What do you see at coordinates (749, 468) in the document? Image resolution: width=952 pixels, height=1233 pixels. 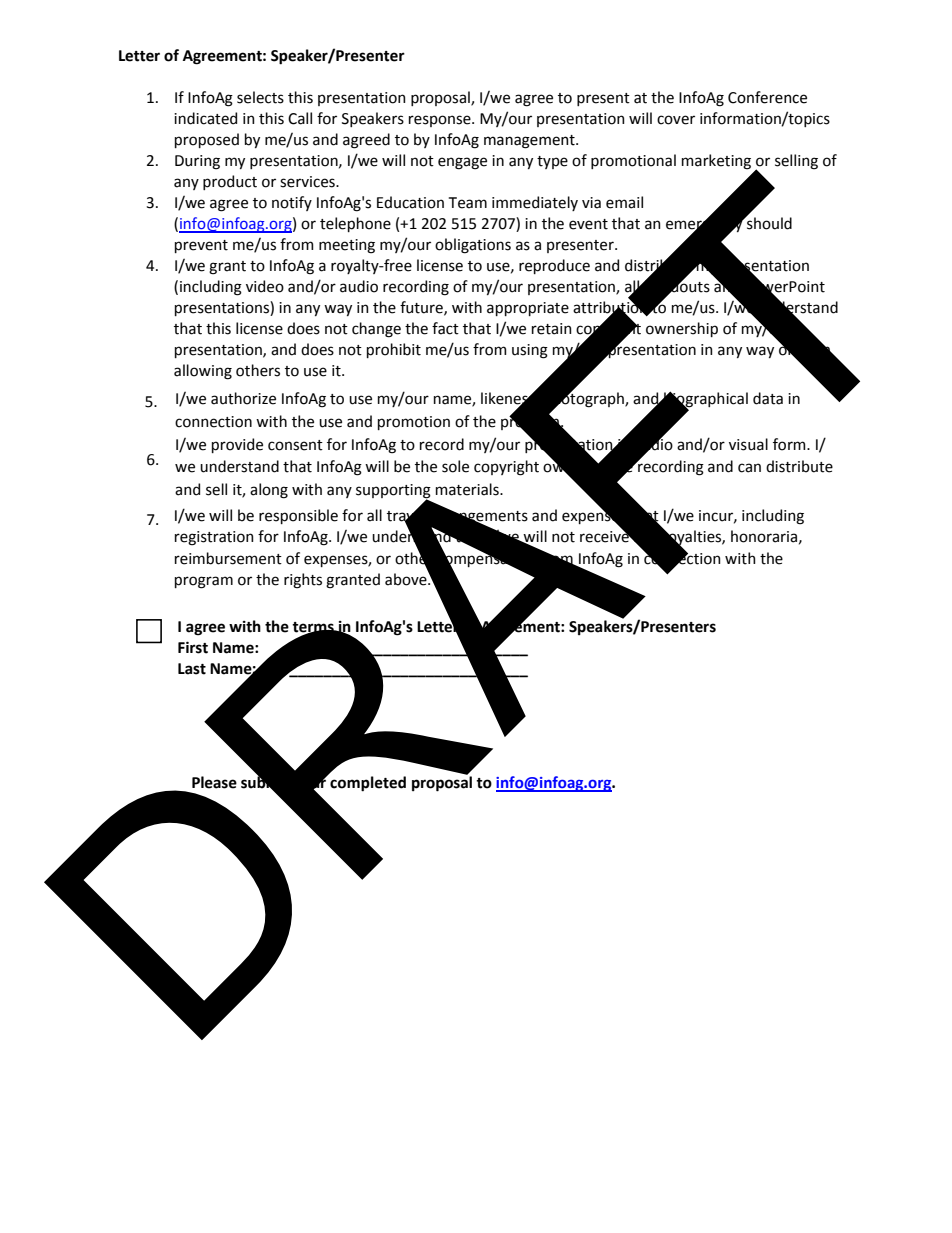 I see `can` at bounding box center [749, 468].
